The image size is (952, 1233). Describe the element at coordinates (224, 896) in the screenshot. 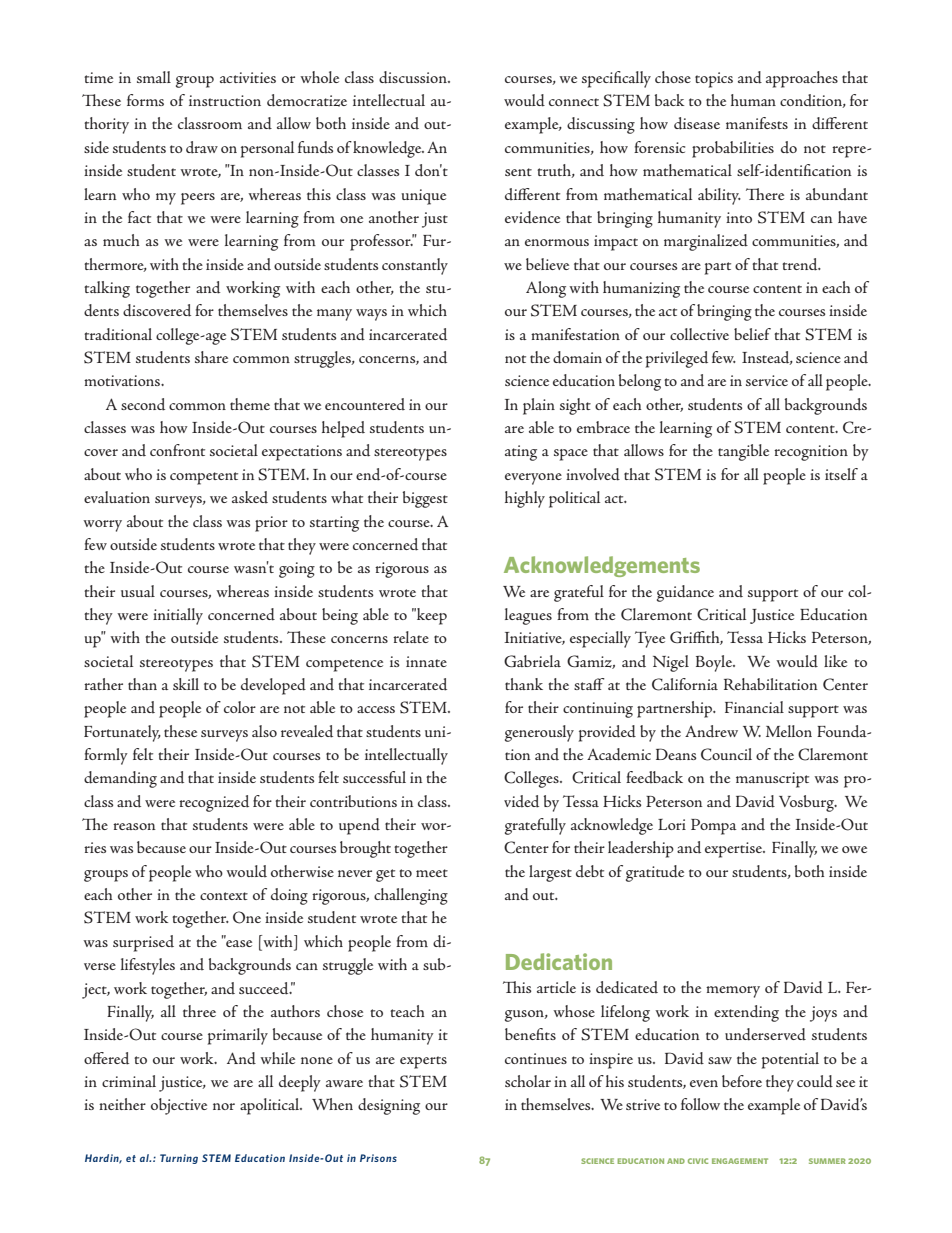

I see `context` at that location.
